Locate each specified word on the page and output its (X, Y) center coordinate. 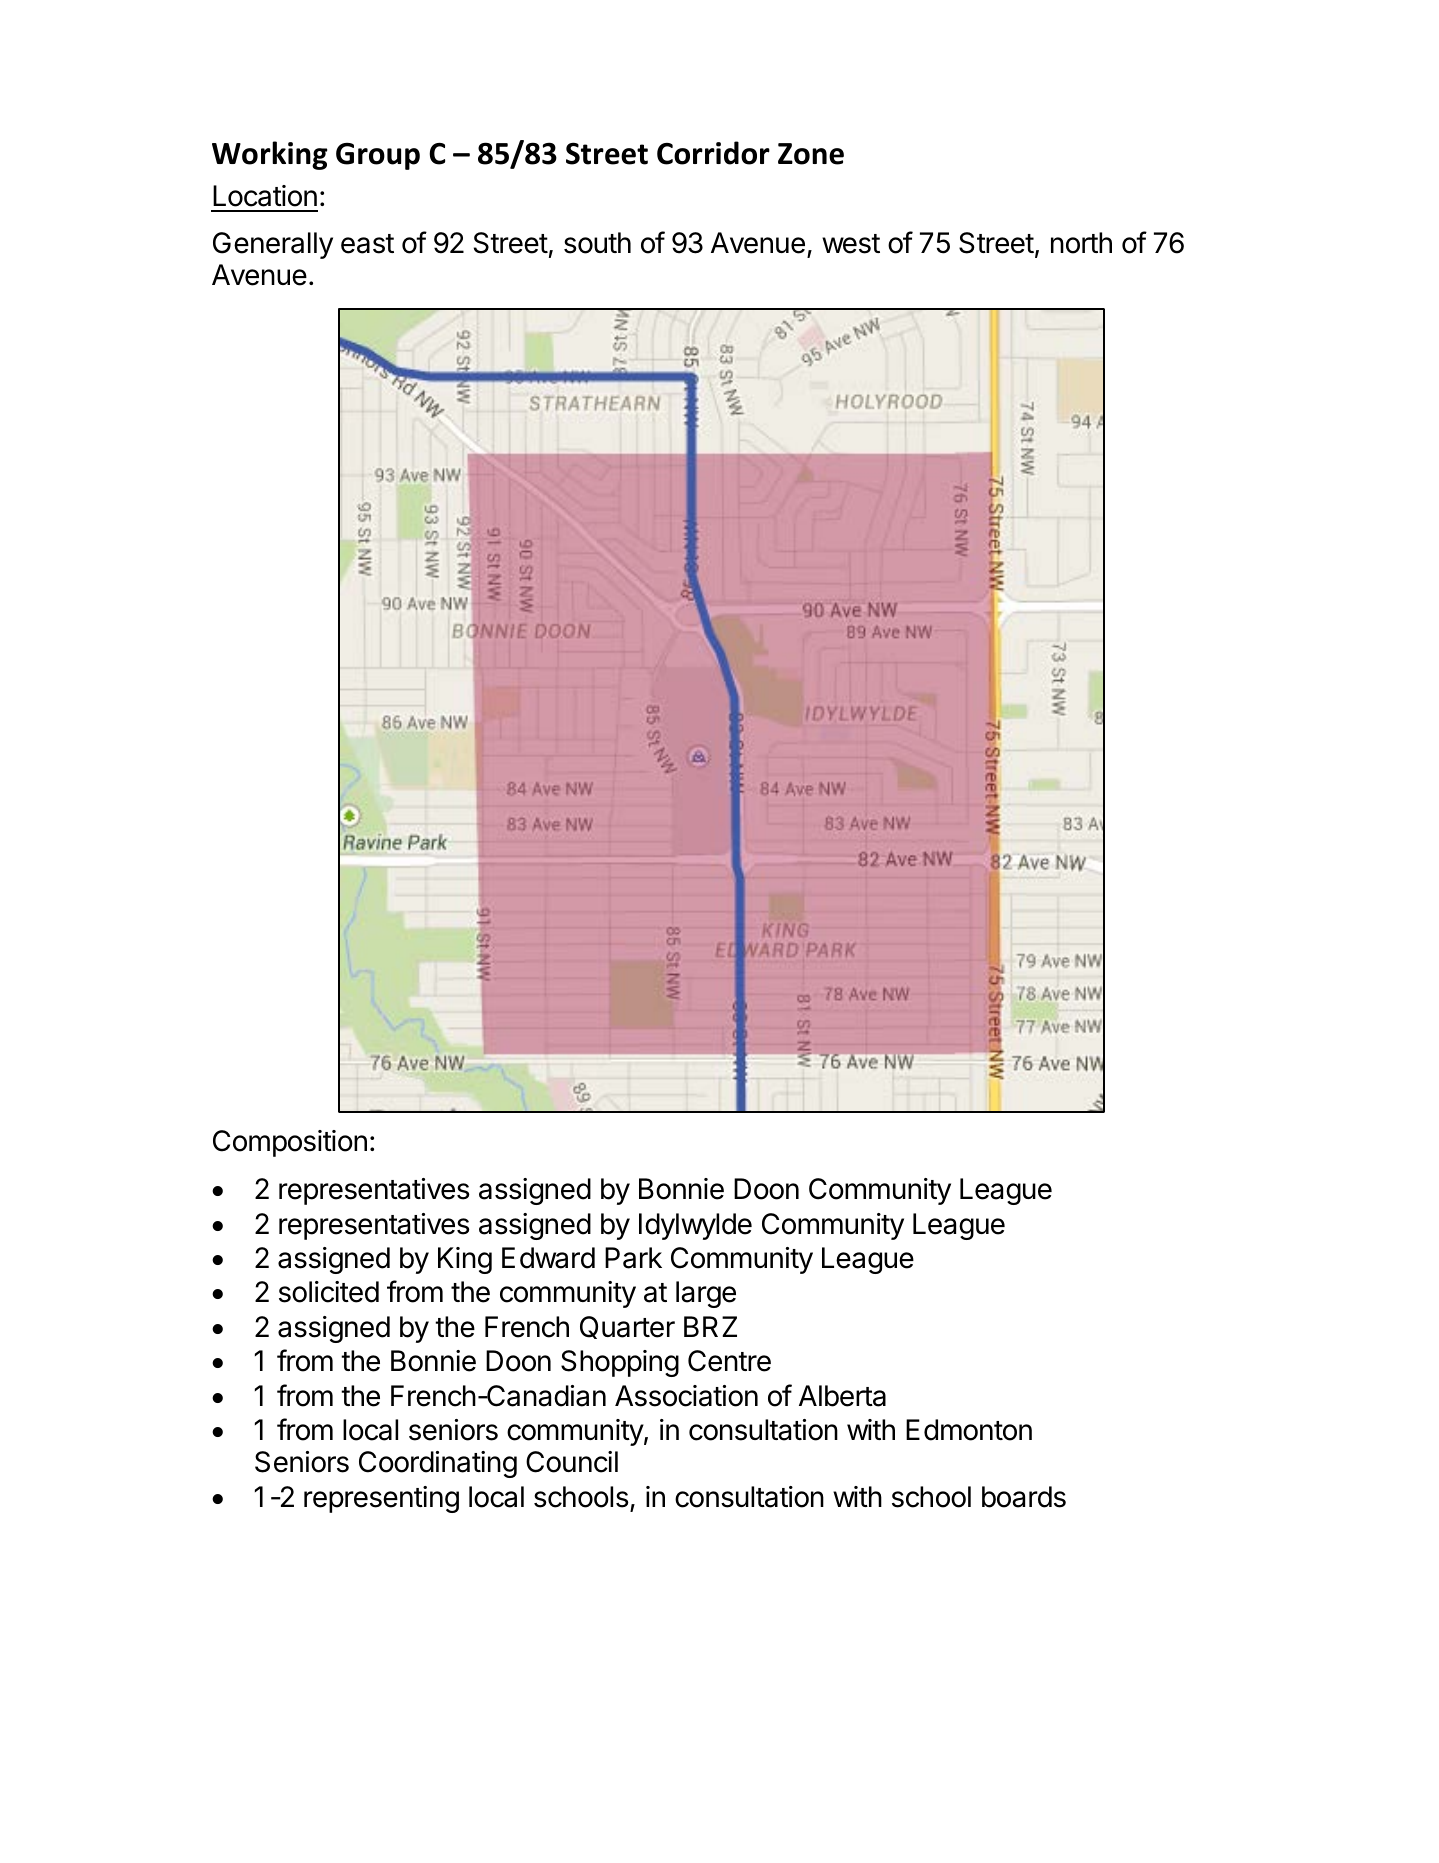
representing (381, 1499)
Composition (290, 1143)
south (597, 243)
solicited (329, 1292)
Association (686, 1396)
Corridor (713, 153)
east (367, 244)
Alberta (842, 1396)
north (1081, 243)
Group (378, 156)
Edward (548, 1258)
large (706, 1294)
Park (633, 1258)
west (851, 244)
